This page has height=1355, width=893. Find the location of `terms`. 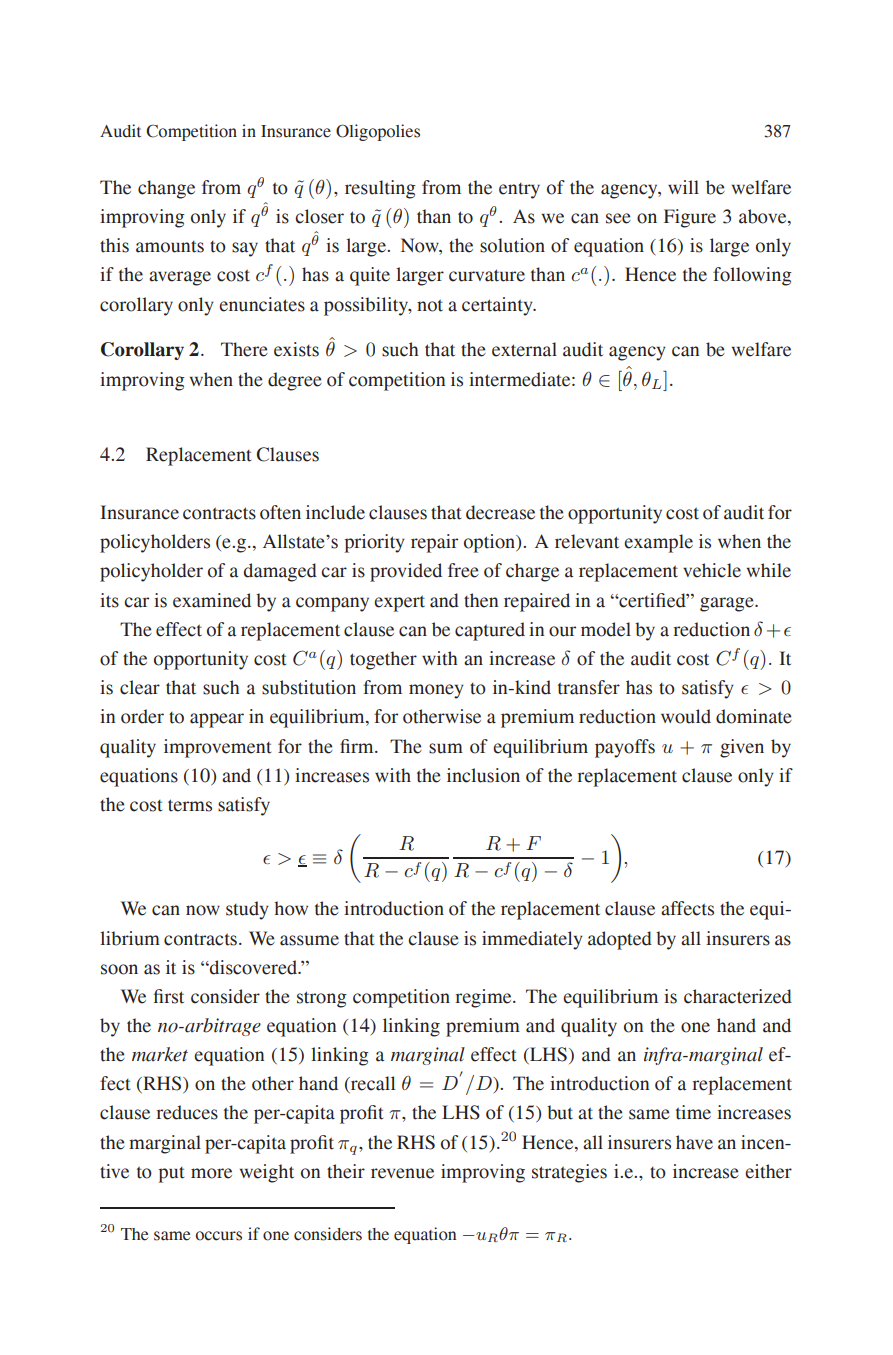

terms is located at coordinates (190, 805).
